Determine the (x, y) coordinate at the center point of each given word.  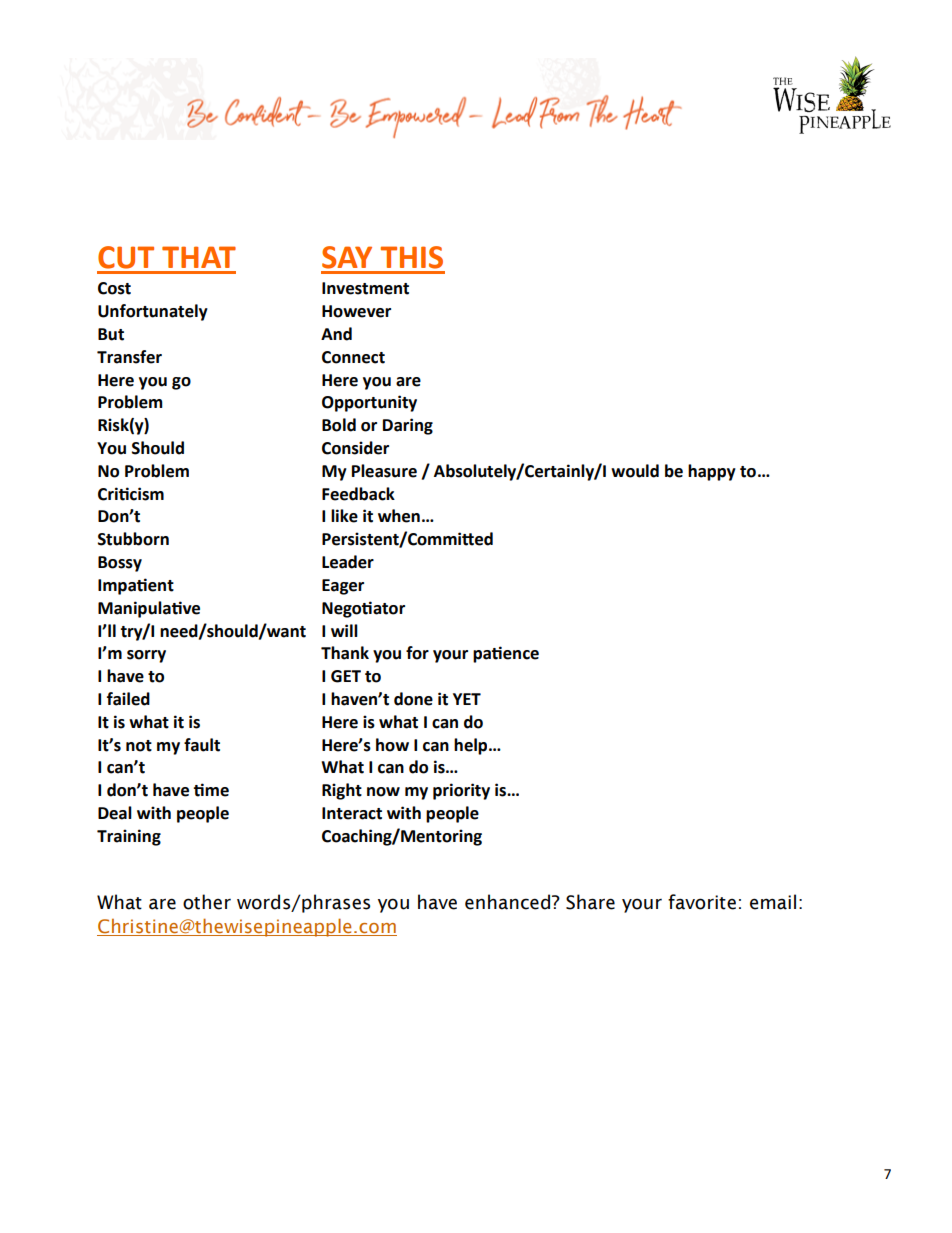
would (635, 471)
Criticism (131, 494)
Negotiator (363, 609)
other (207, 902)
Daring (408, 426)
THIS (411, 257)
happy (712, 472)
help (472, 746)
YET (467, 699)
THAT (199, 257)
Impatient (136, 586)
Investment (365, 288)
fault (202, 745)
